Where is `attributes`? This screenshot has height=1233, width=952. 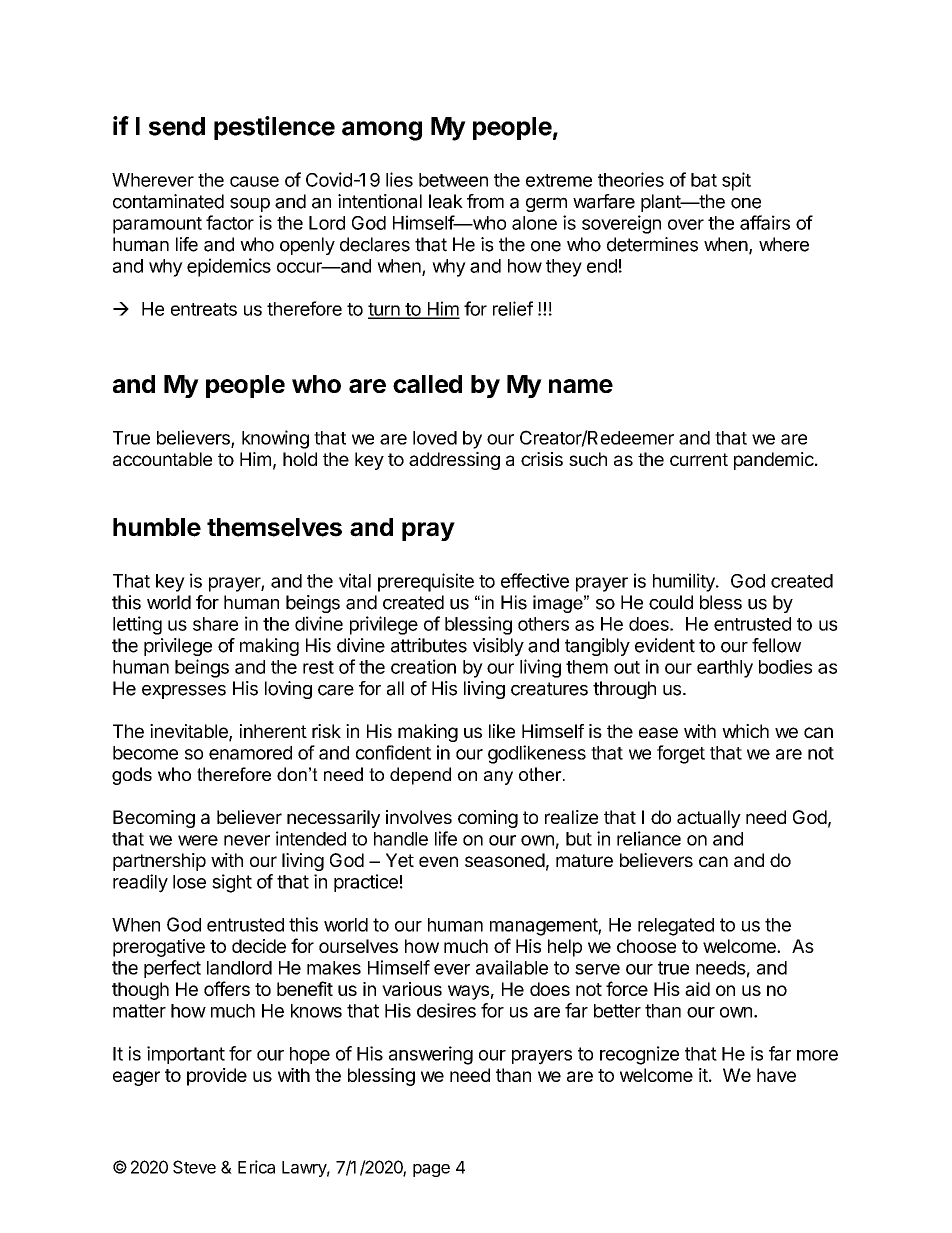
attributes is located at coordinates (429, 645).
